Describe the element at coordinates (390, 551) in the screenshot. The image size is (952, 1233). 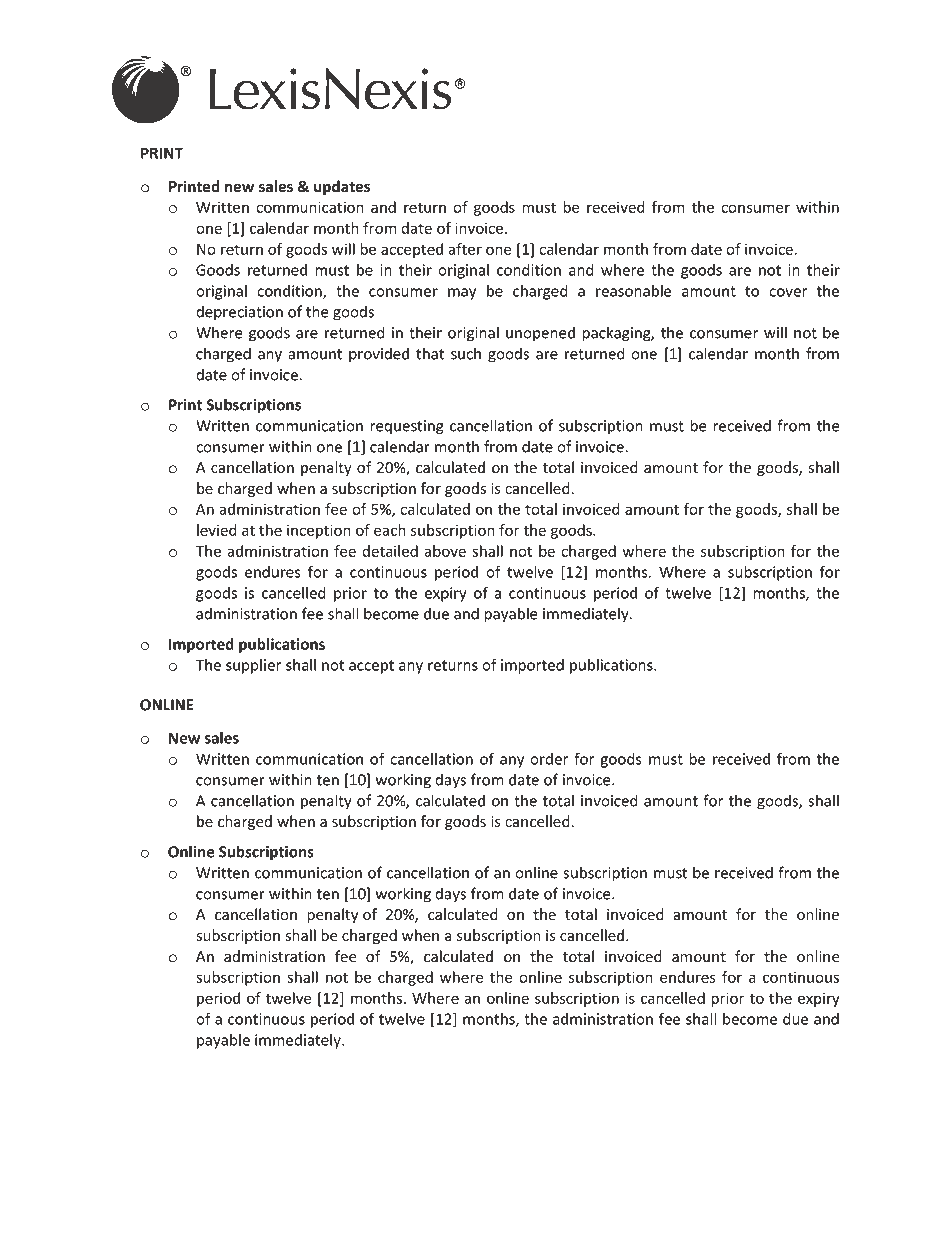
I see `detailed` at that location.
